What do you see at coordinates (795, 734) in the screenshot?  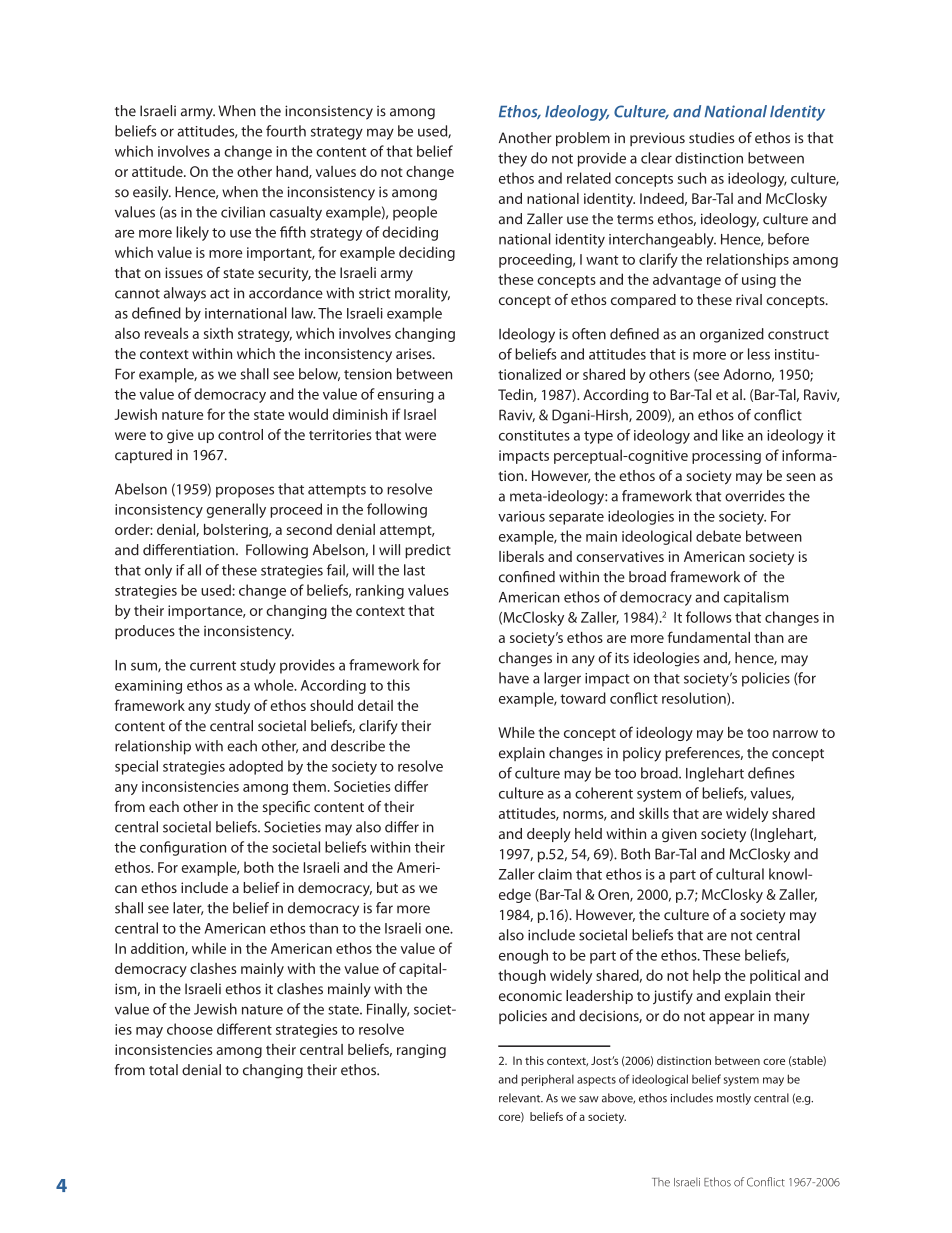 I see `narrow` at bounding box center [795, 734].
